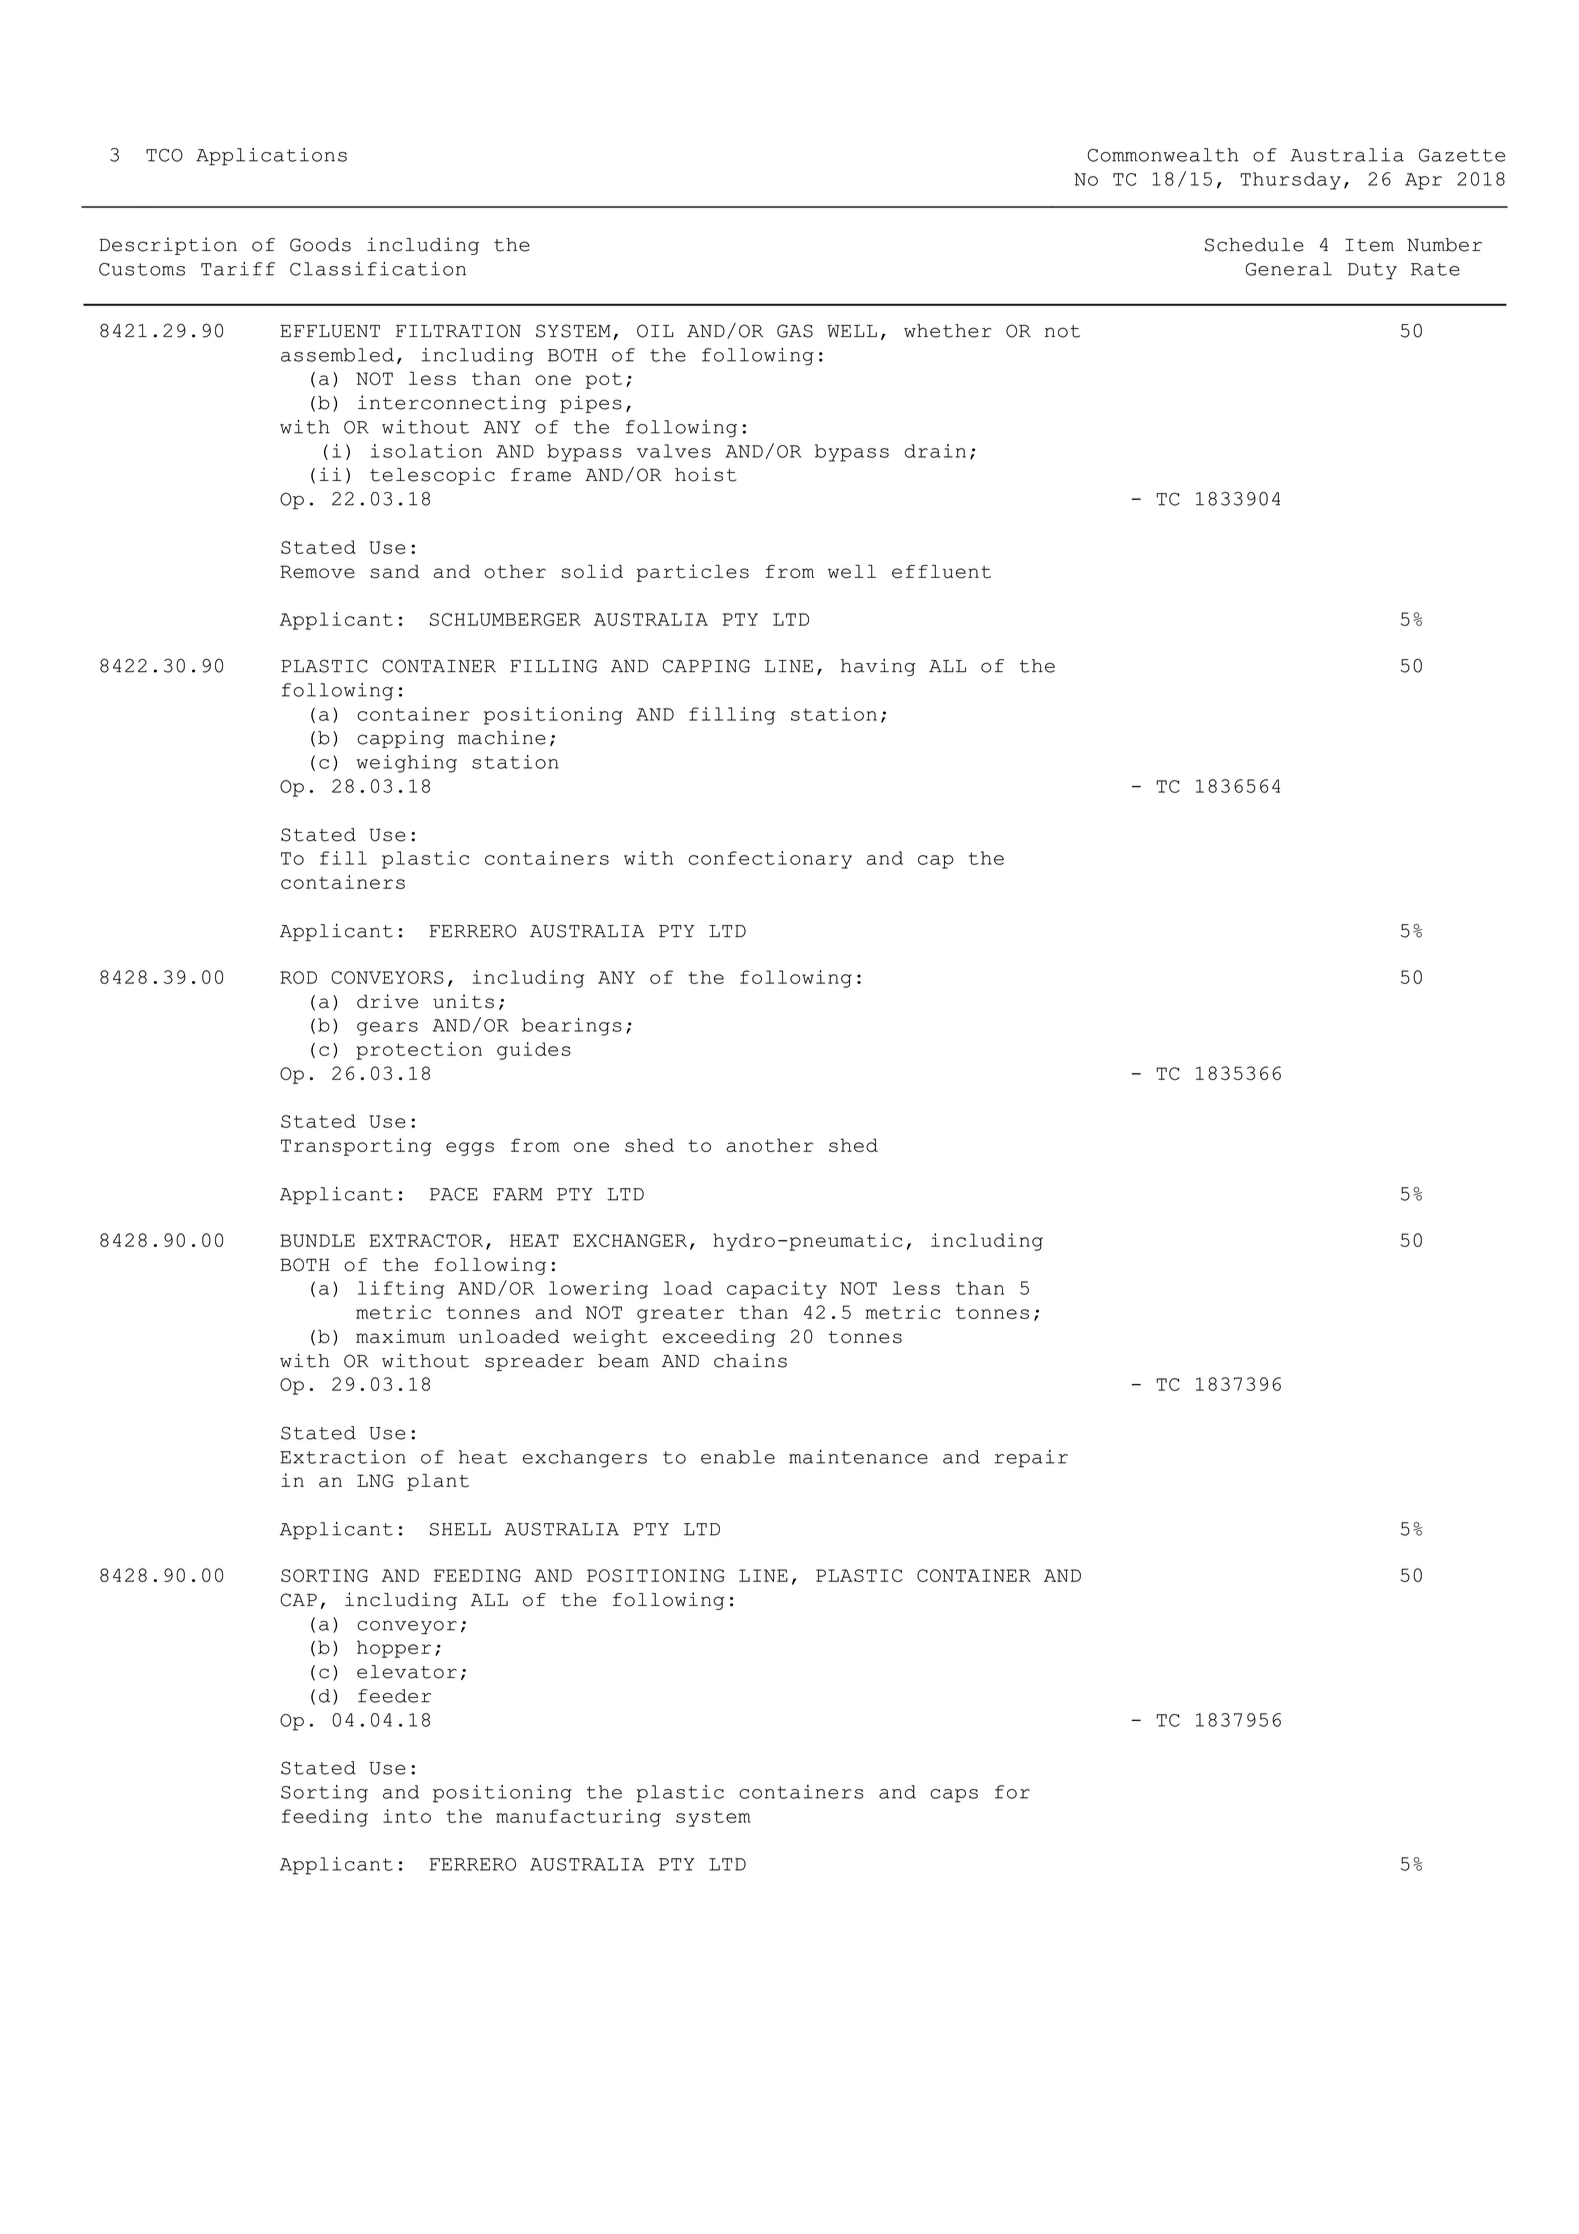 The width and height of the screenshot is (1579, 2234). Describe the element at coordinates (317, 1240) in the screenshot. I see `BUNDLE` at that location.
